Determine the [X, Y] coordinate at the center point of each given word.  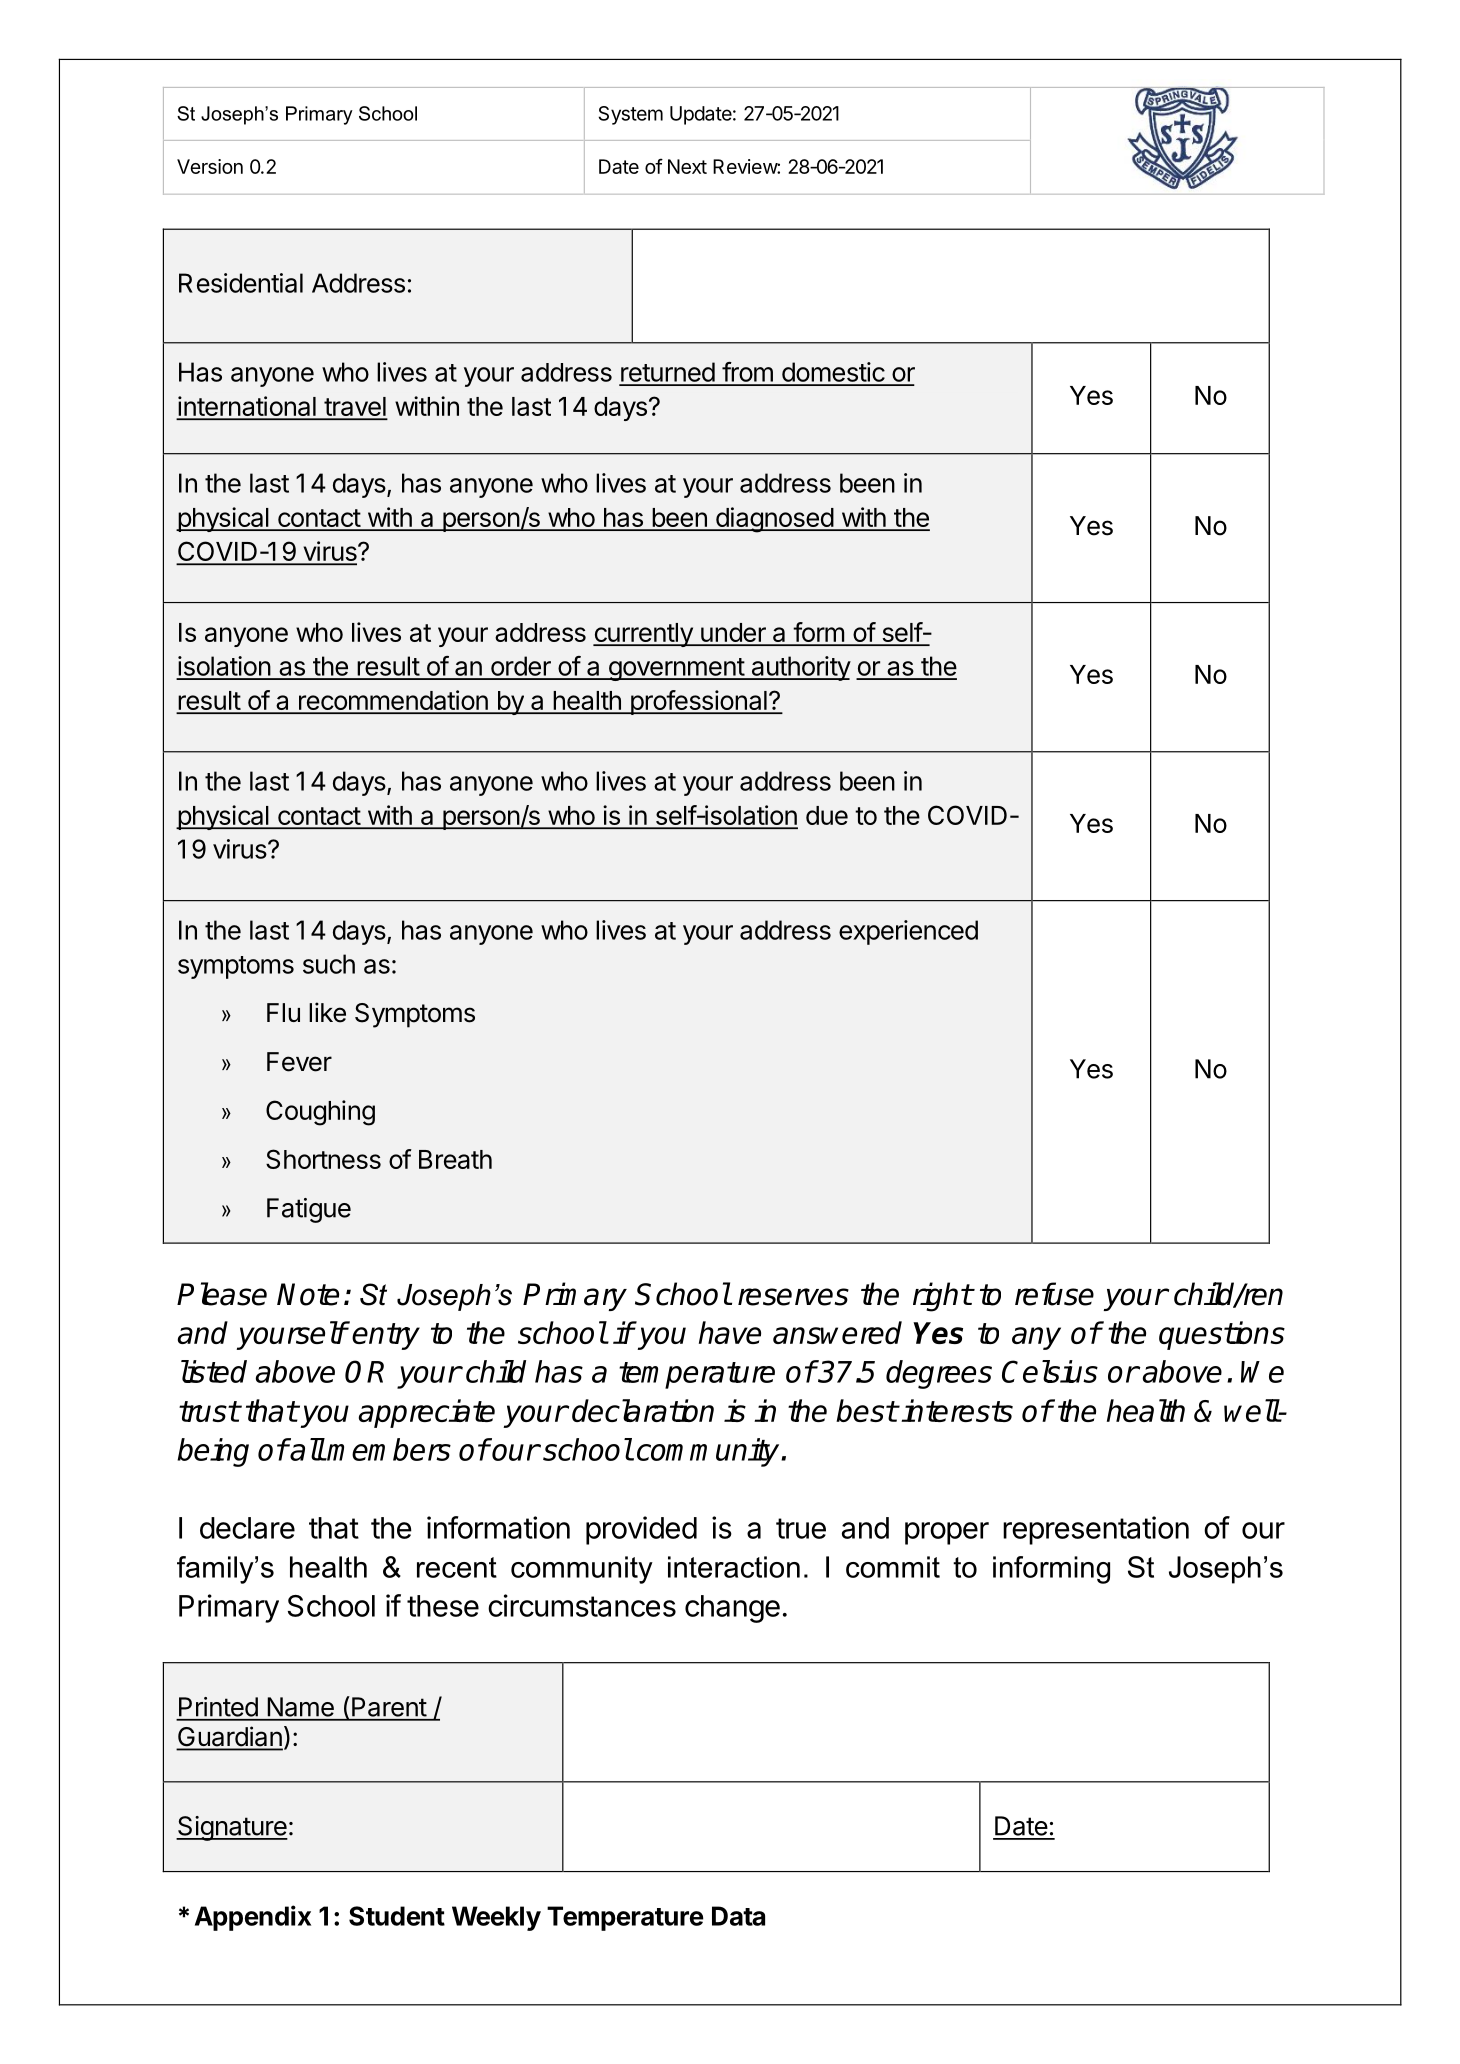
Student [397, 1916]
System [631, 115]
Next [687, 166]
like [327, 1012]
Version [210, 166]
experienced [908, 932]
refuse [1054, 1294]
